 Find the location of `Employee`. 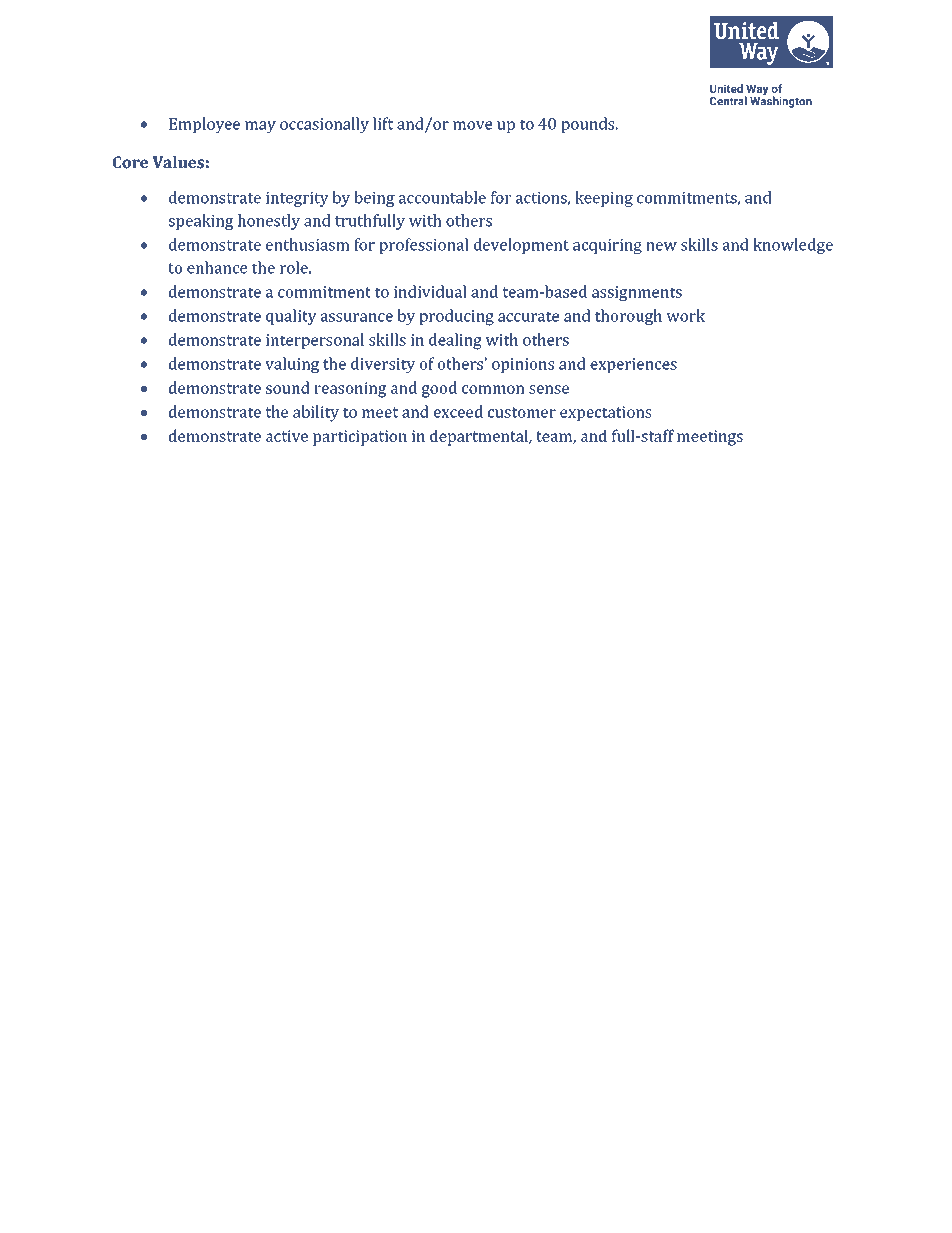

Employee is located at coordinates (204, 125).
